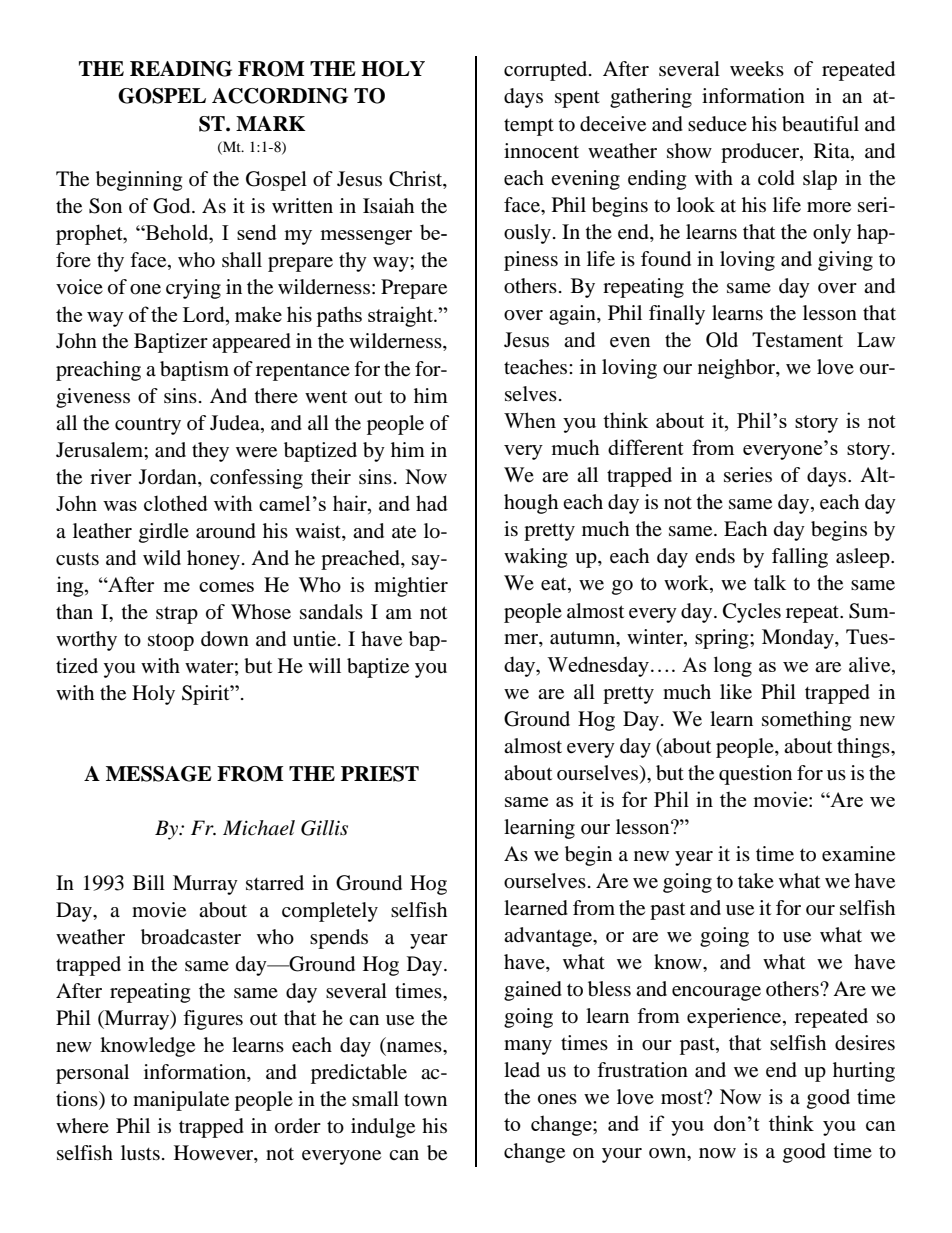 Image resolution: width=952 pixels, height=1233 pixels. Describe the element at coordinates (549, 937) in the screenshot. I see `advantage` at that location.
